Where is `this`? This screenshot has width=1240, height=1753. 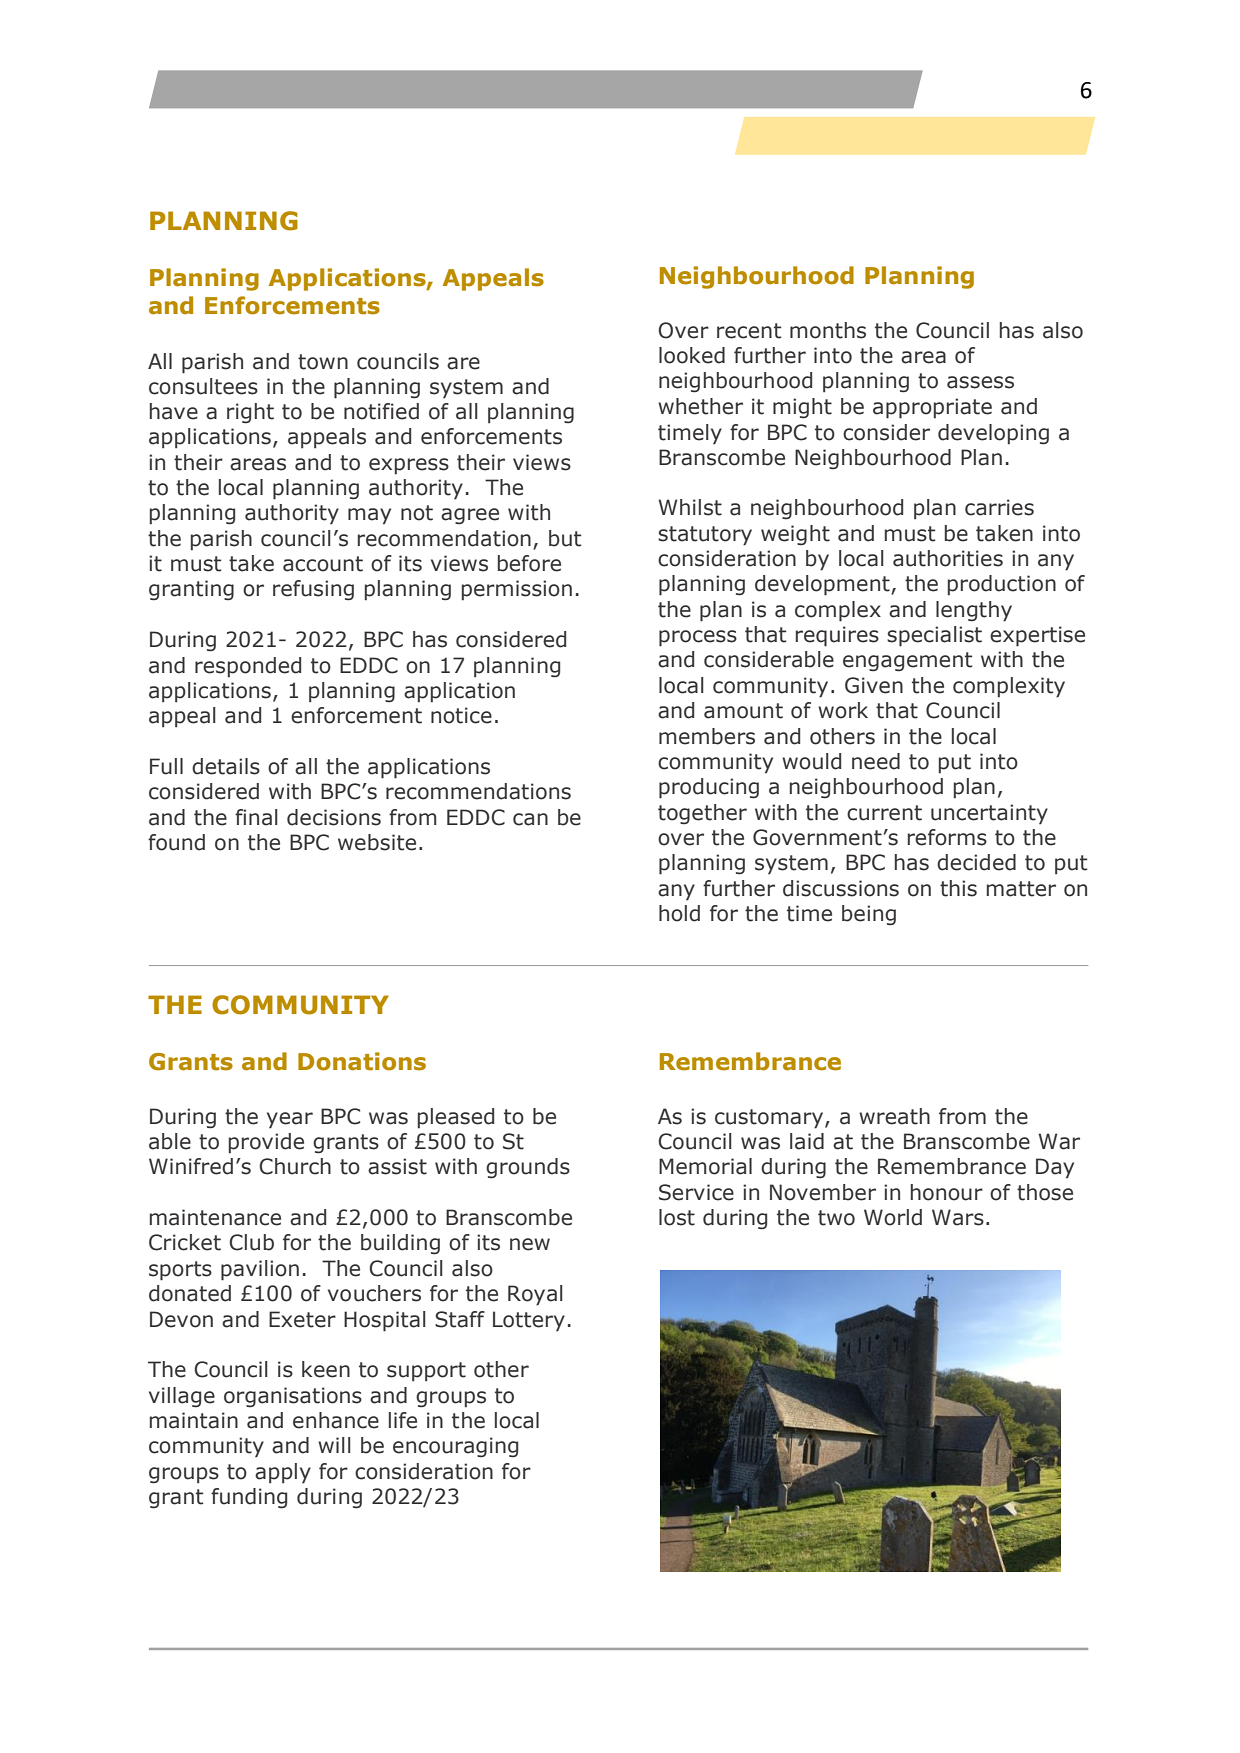 this is located at coordinates (958, 888).
